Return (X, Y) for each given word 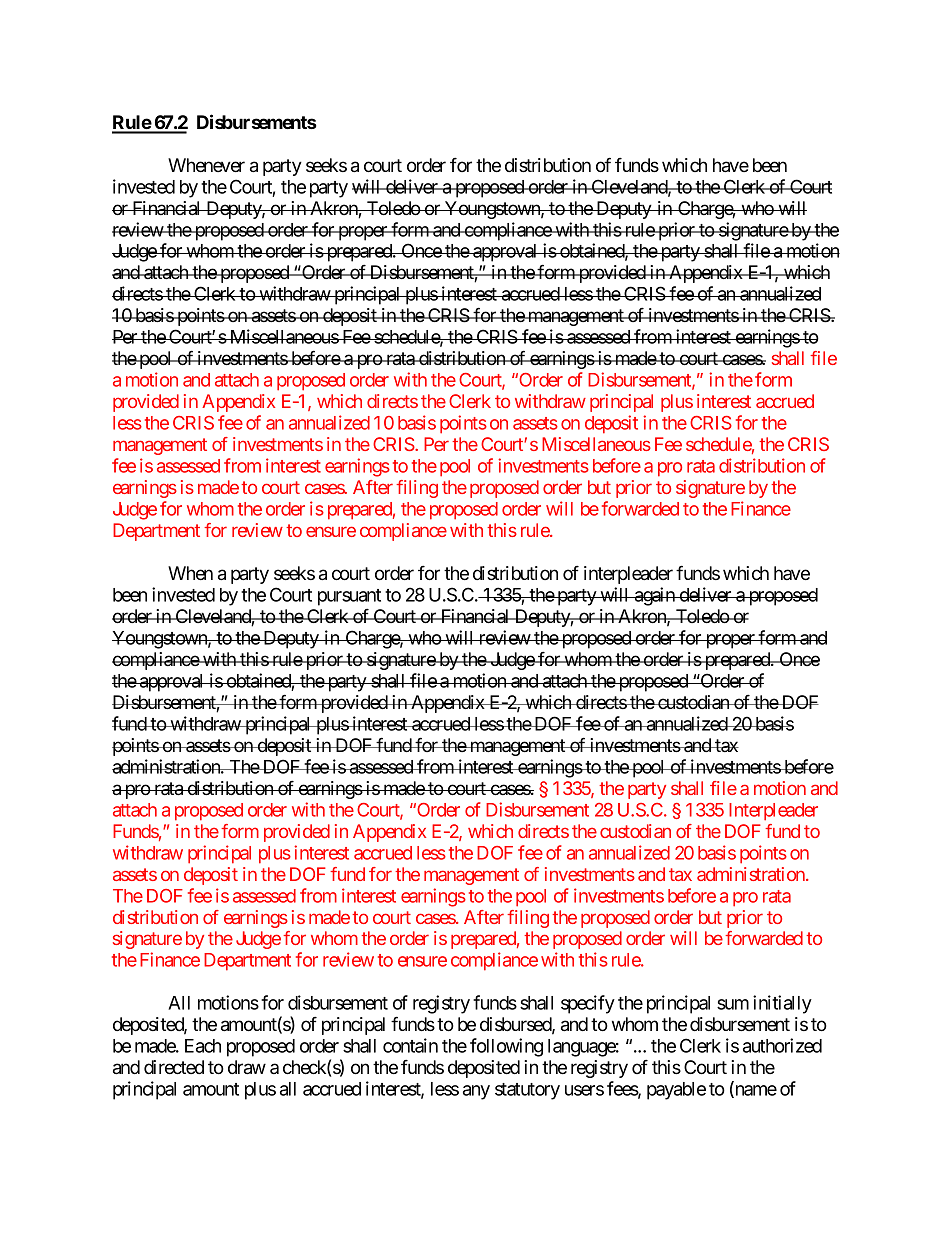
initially (782, 1004)
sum (733, 1004)
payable (676, 1091)
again (654, 596)
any (476, 1092)
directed (174, 1067)
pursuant (349, 597)
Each (203, 1046)
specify (588, 1004)
